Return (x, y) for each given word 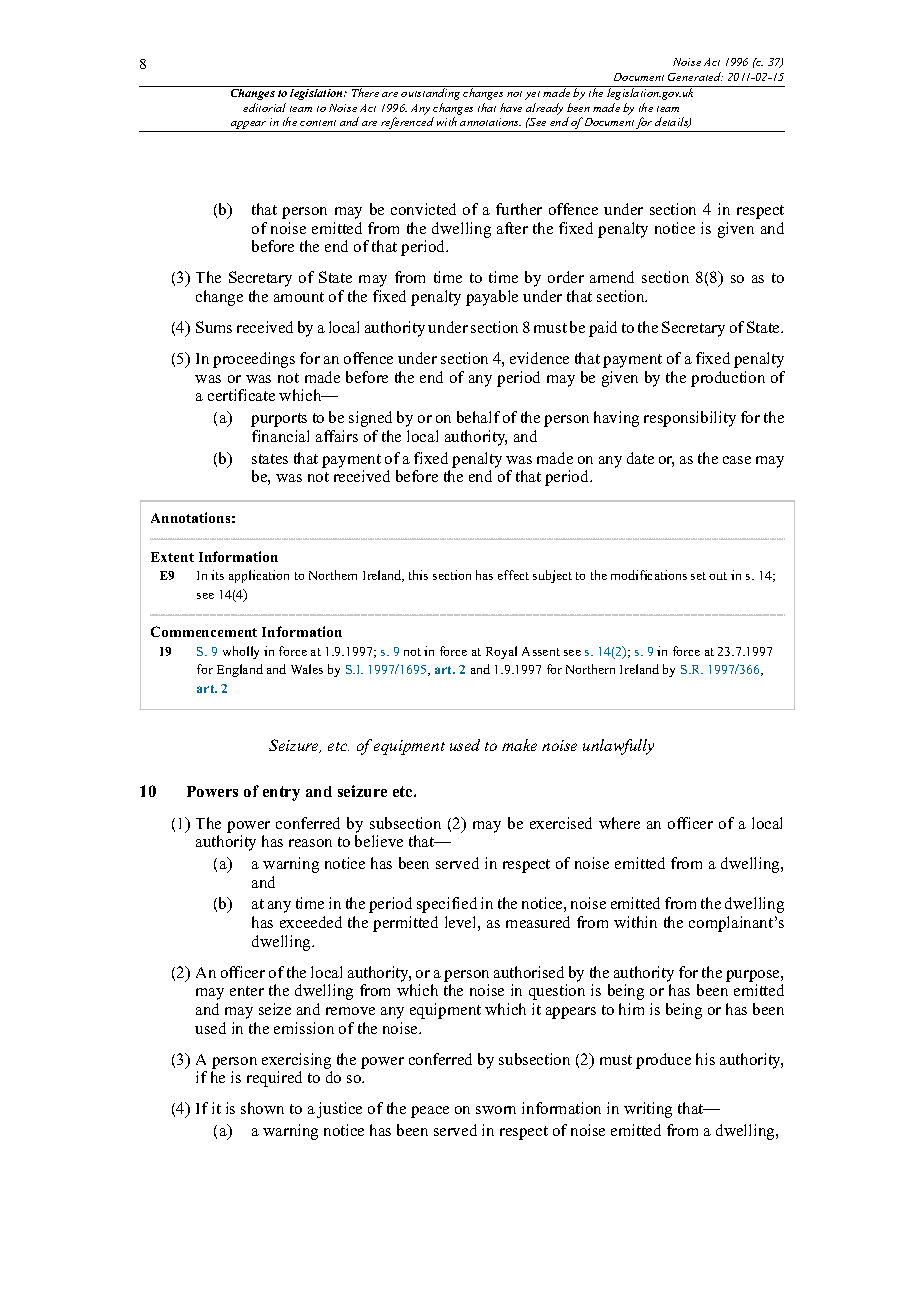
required (274, 1079)
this (418, 575)
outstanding (431, 93)
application (259, 576)
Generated (695, 76)
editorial (264, 107)
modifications (649, 575)
